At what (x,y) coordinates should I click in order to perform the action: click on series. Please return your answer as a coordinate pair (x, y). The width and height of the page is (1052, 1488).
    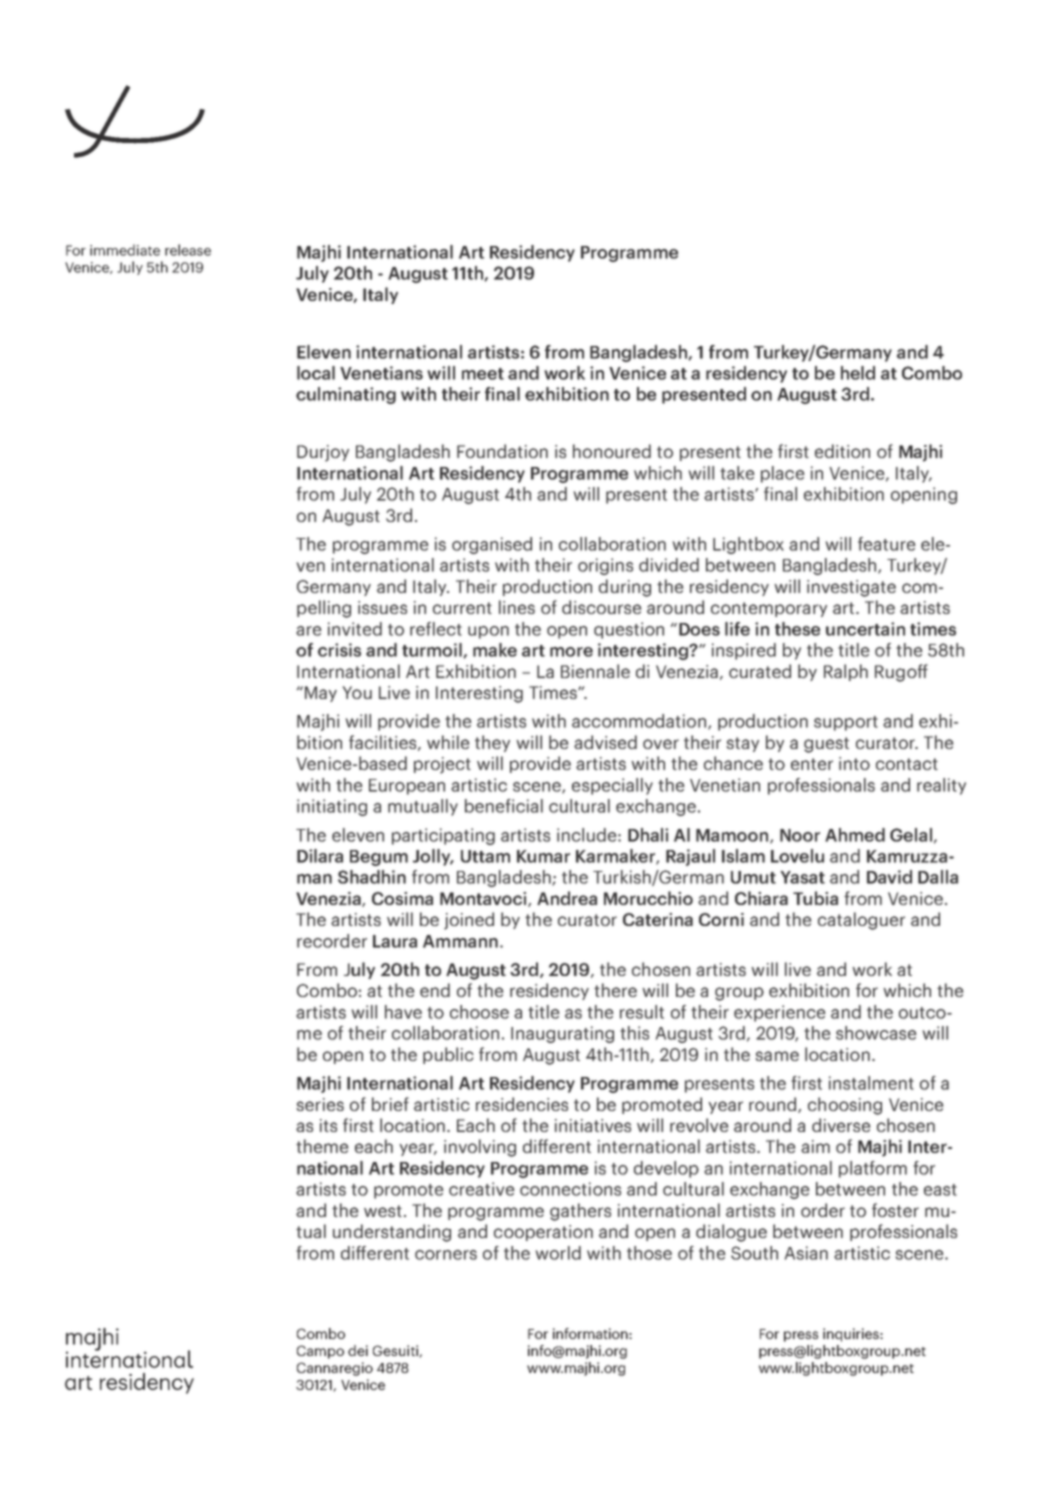
    Looking at the image, I should click on (320, 1104).
